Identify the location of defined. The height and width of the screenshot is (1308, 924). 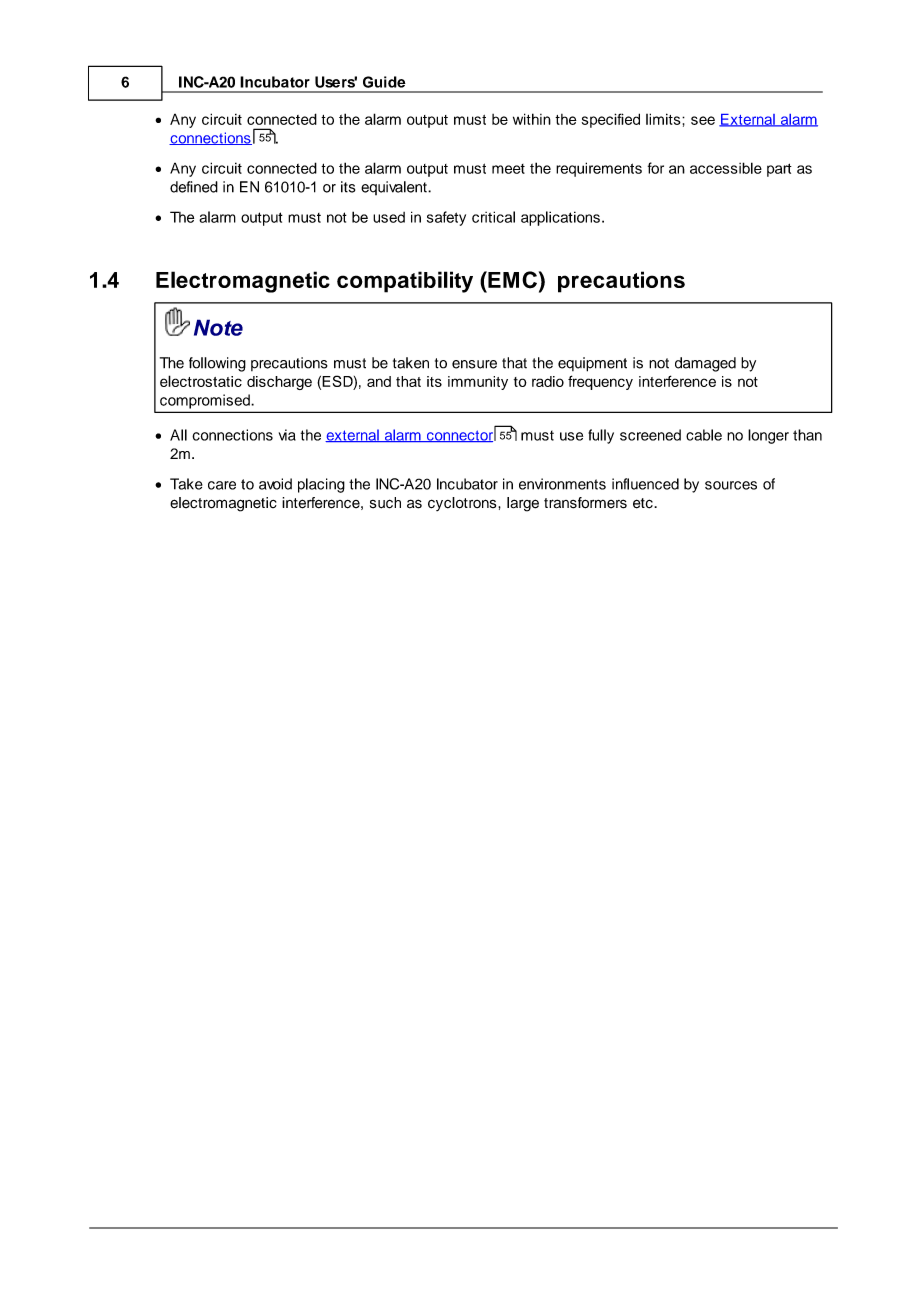
(194, 187).
